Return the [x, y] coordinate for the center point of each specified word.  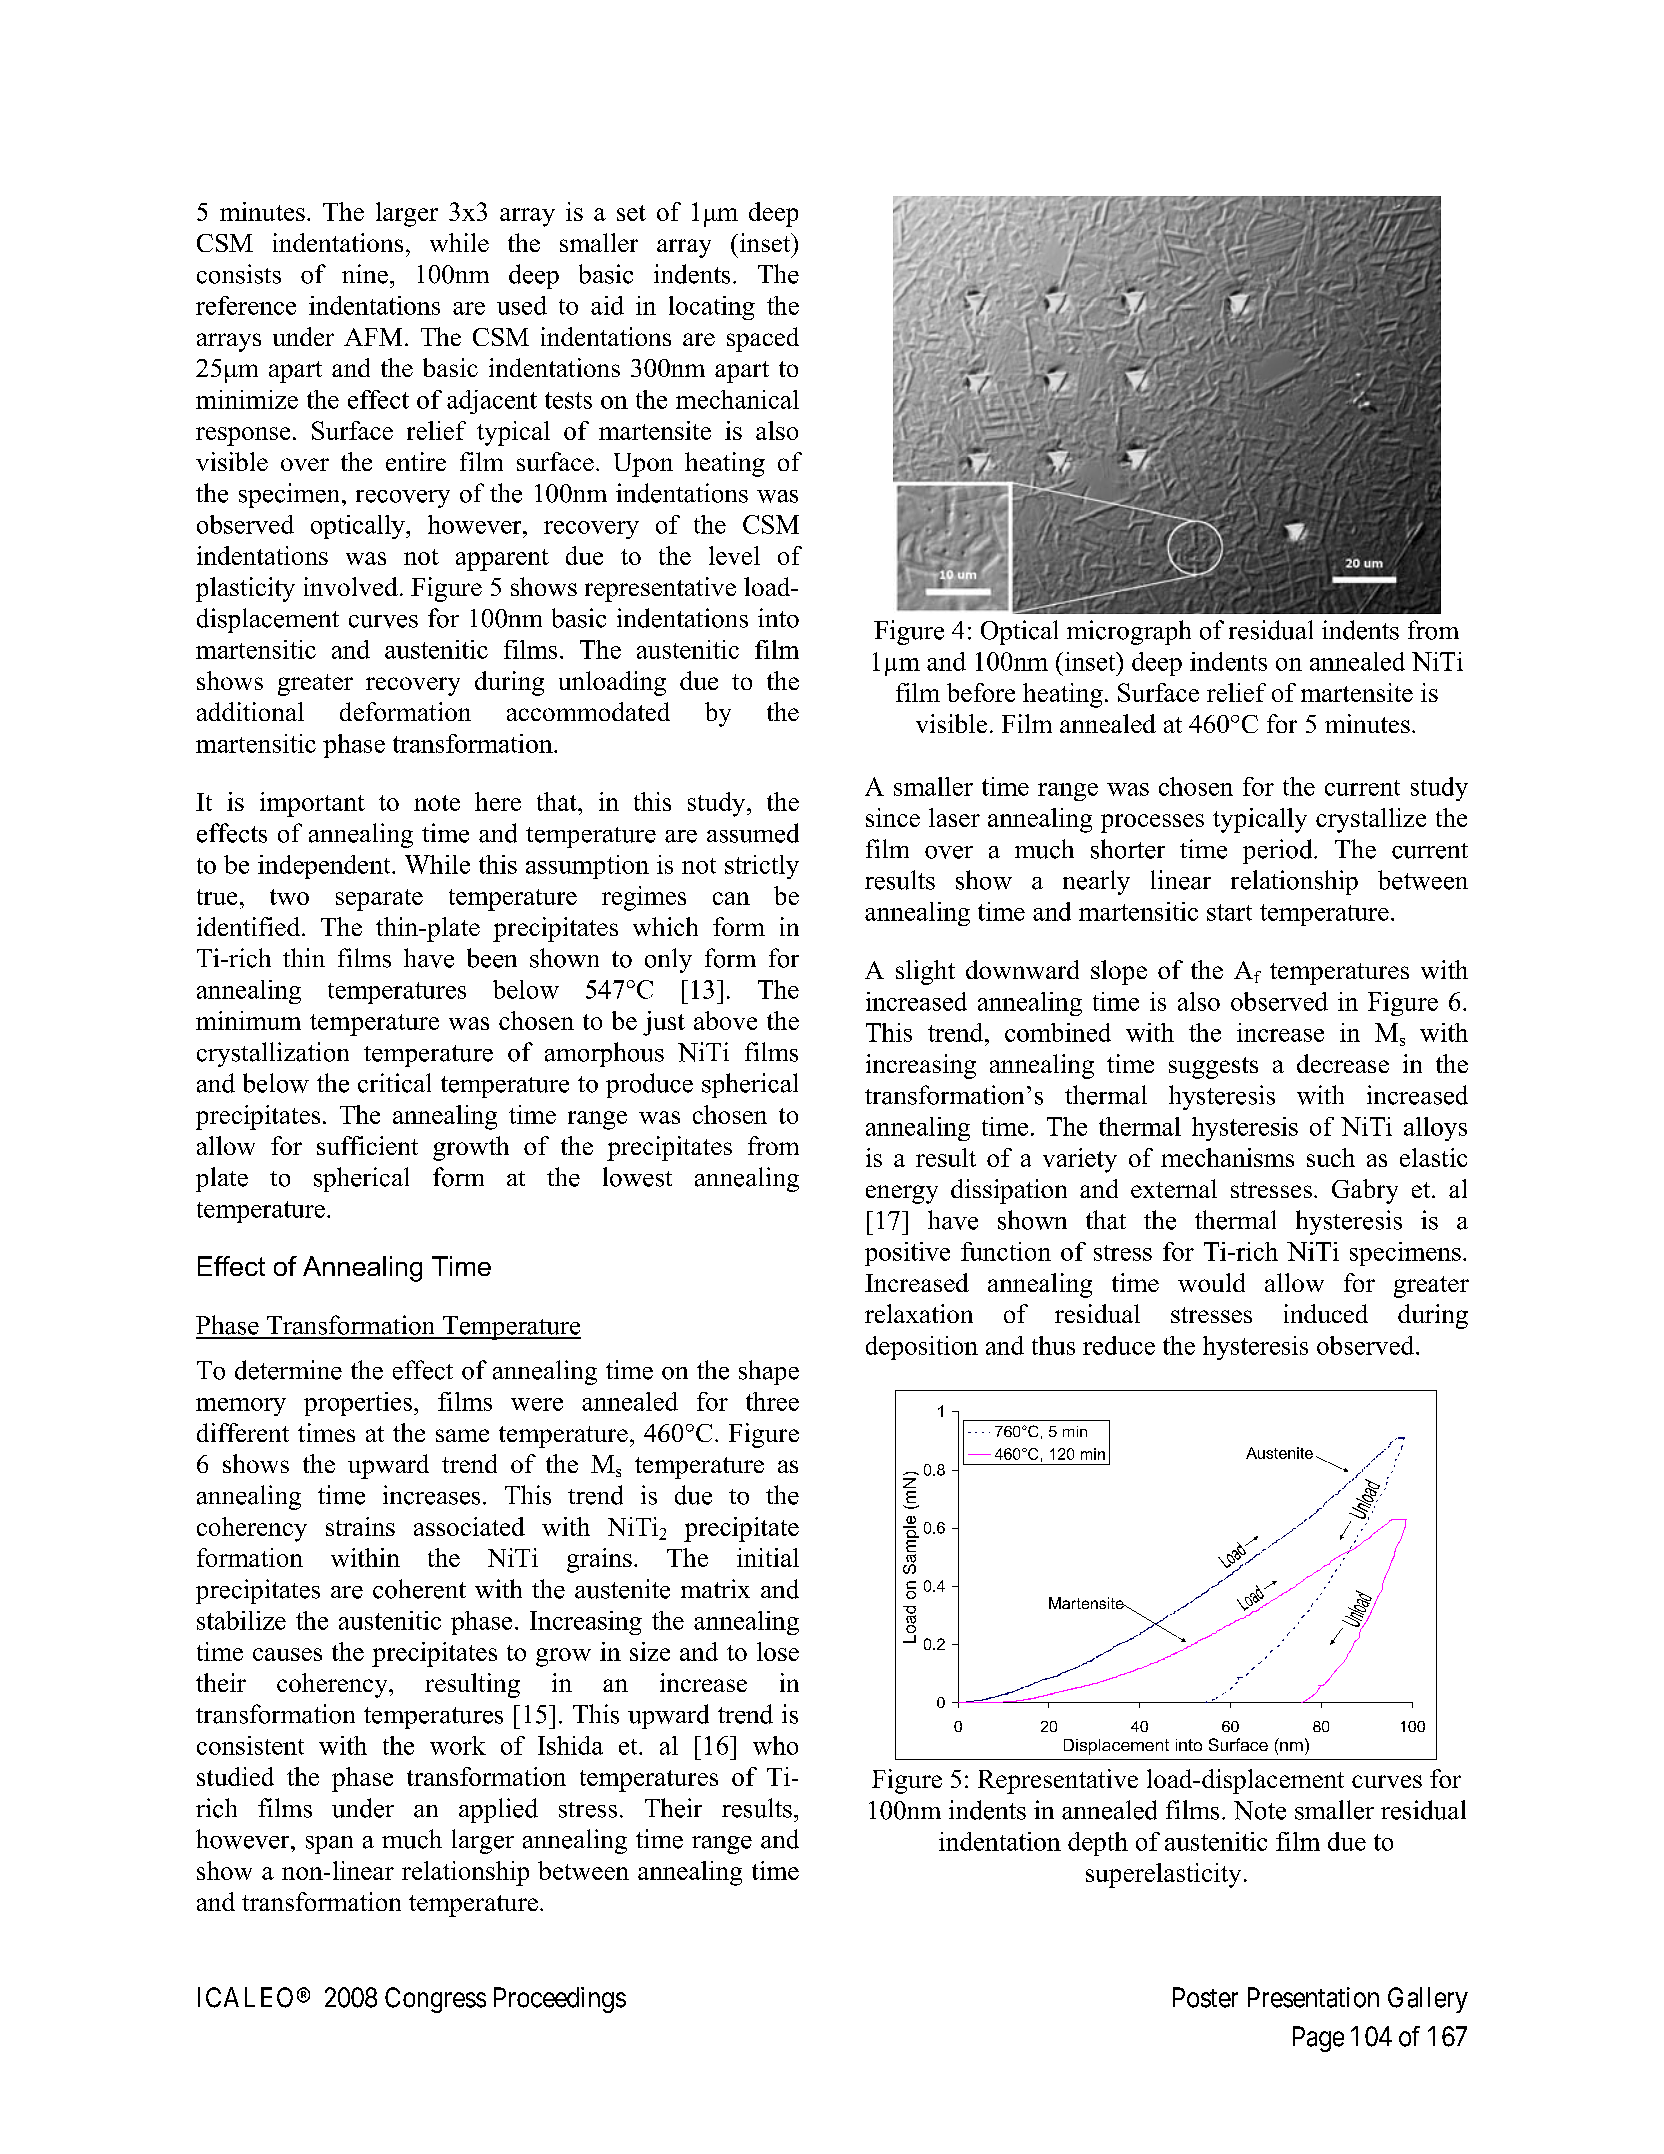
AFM [373, 337]
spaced [763, 339]
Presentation [1313, 1997]
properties [358, 1404]
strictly [762, 867]
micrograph [1129, 632]
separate [379, 900]
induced [1326, 1313]
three [772, 1401]
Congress [435, 2000]
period [1279, 851]
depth [1098, 1844]
